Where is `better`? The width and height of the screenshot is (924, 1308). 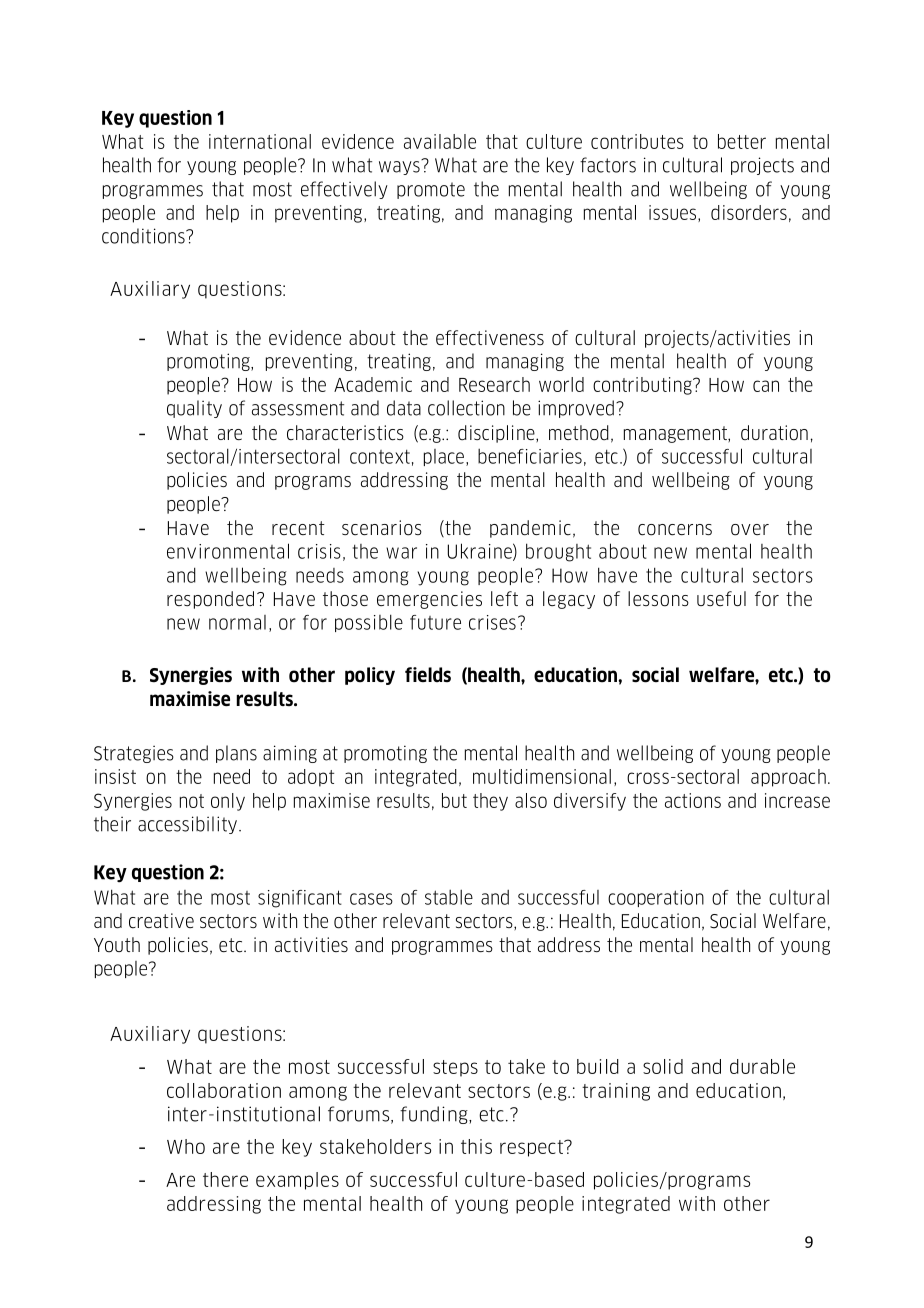 better is located at coordinates (742, 141).
